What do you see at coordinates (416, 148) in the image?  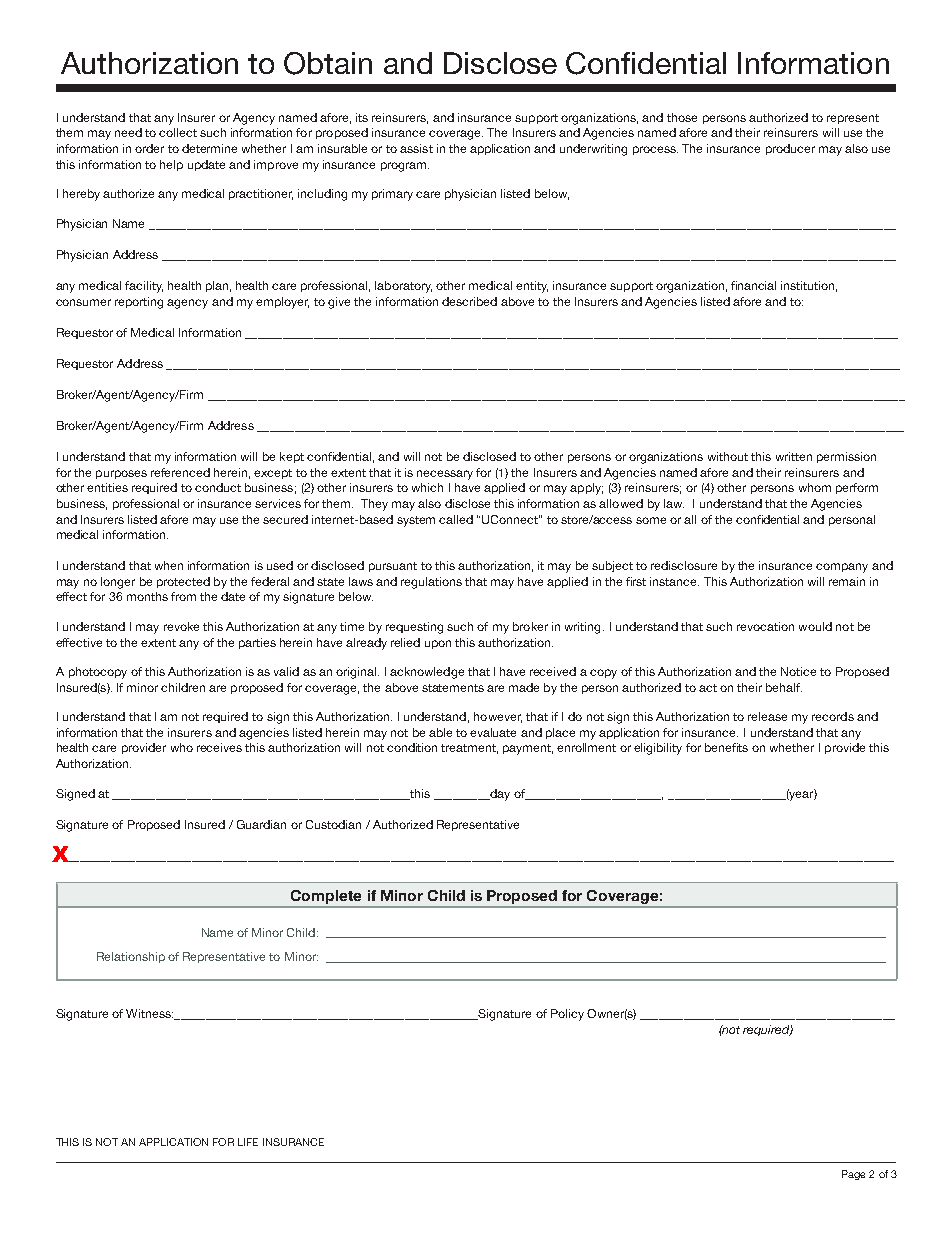 I see `assist` at bounding box center [416, 148].
